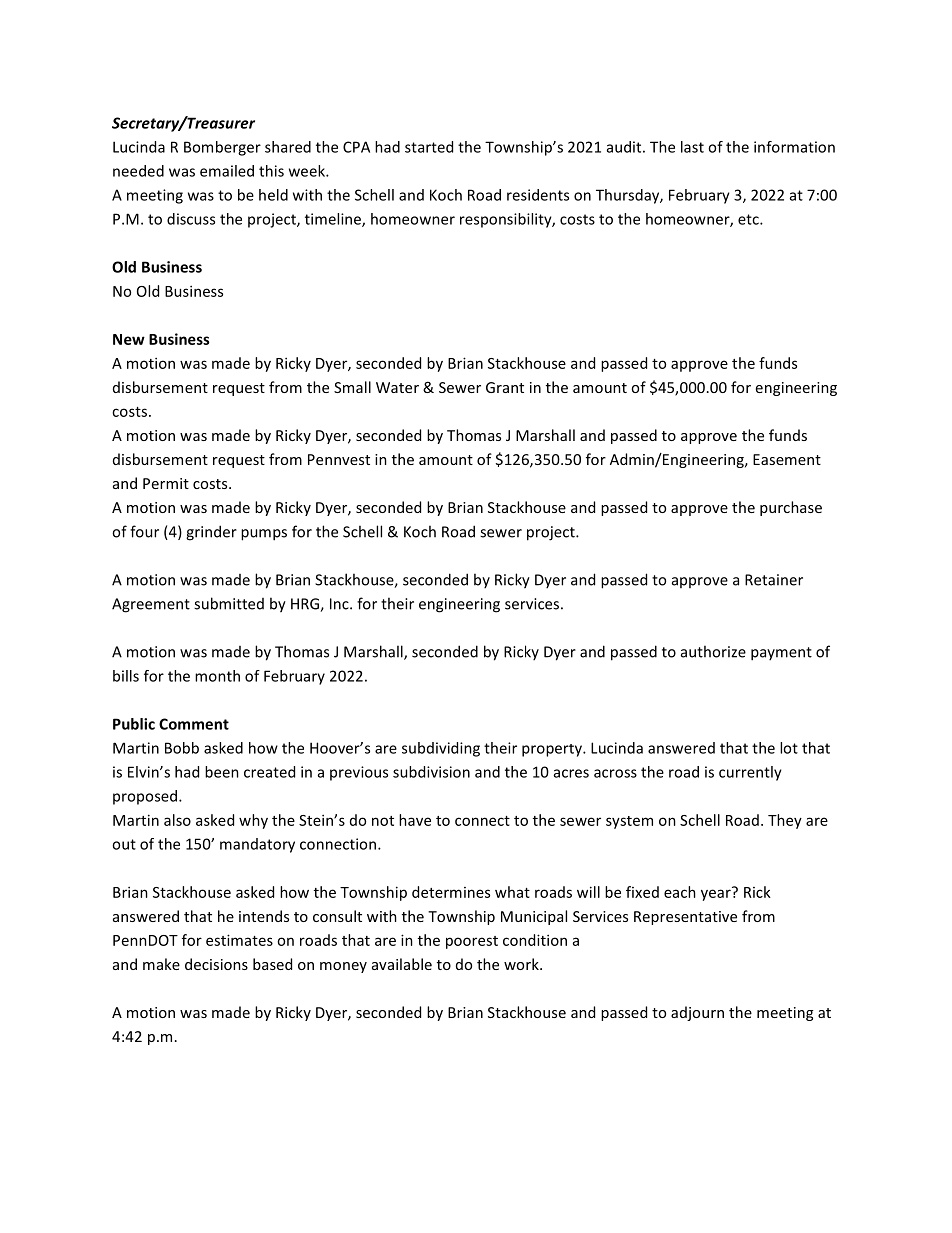  I want to click on Retainer, so click(774, 580).
